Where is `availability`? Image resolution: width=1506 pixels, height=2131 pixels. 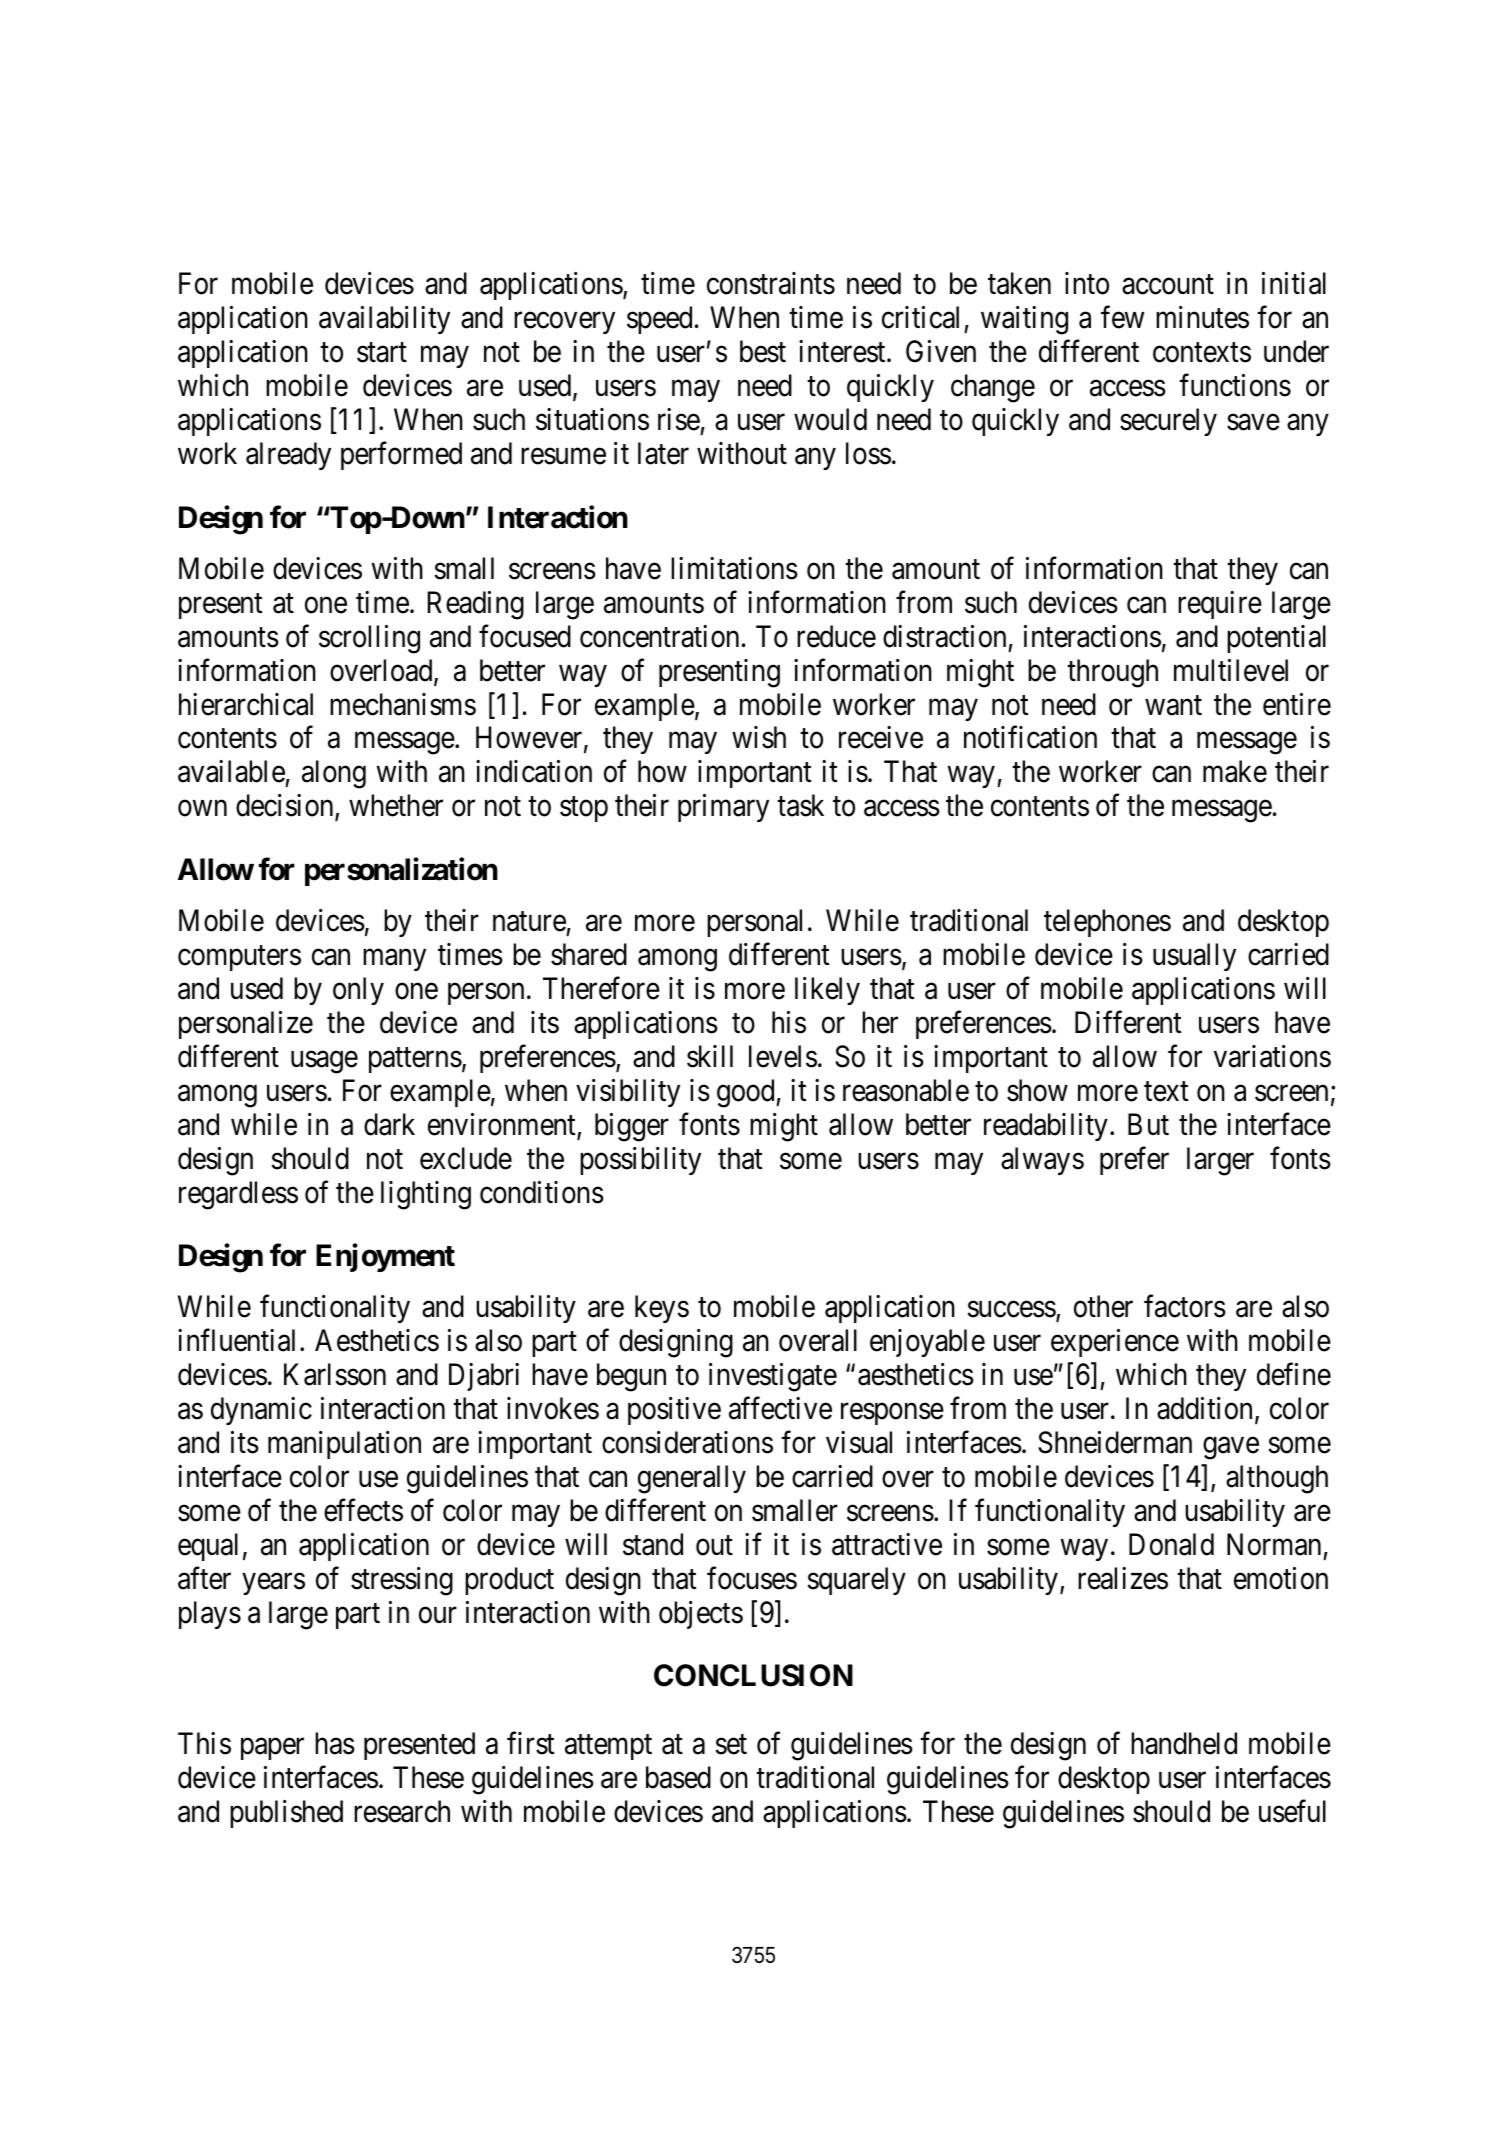 availability is located at coordinates (384, 320).
